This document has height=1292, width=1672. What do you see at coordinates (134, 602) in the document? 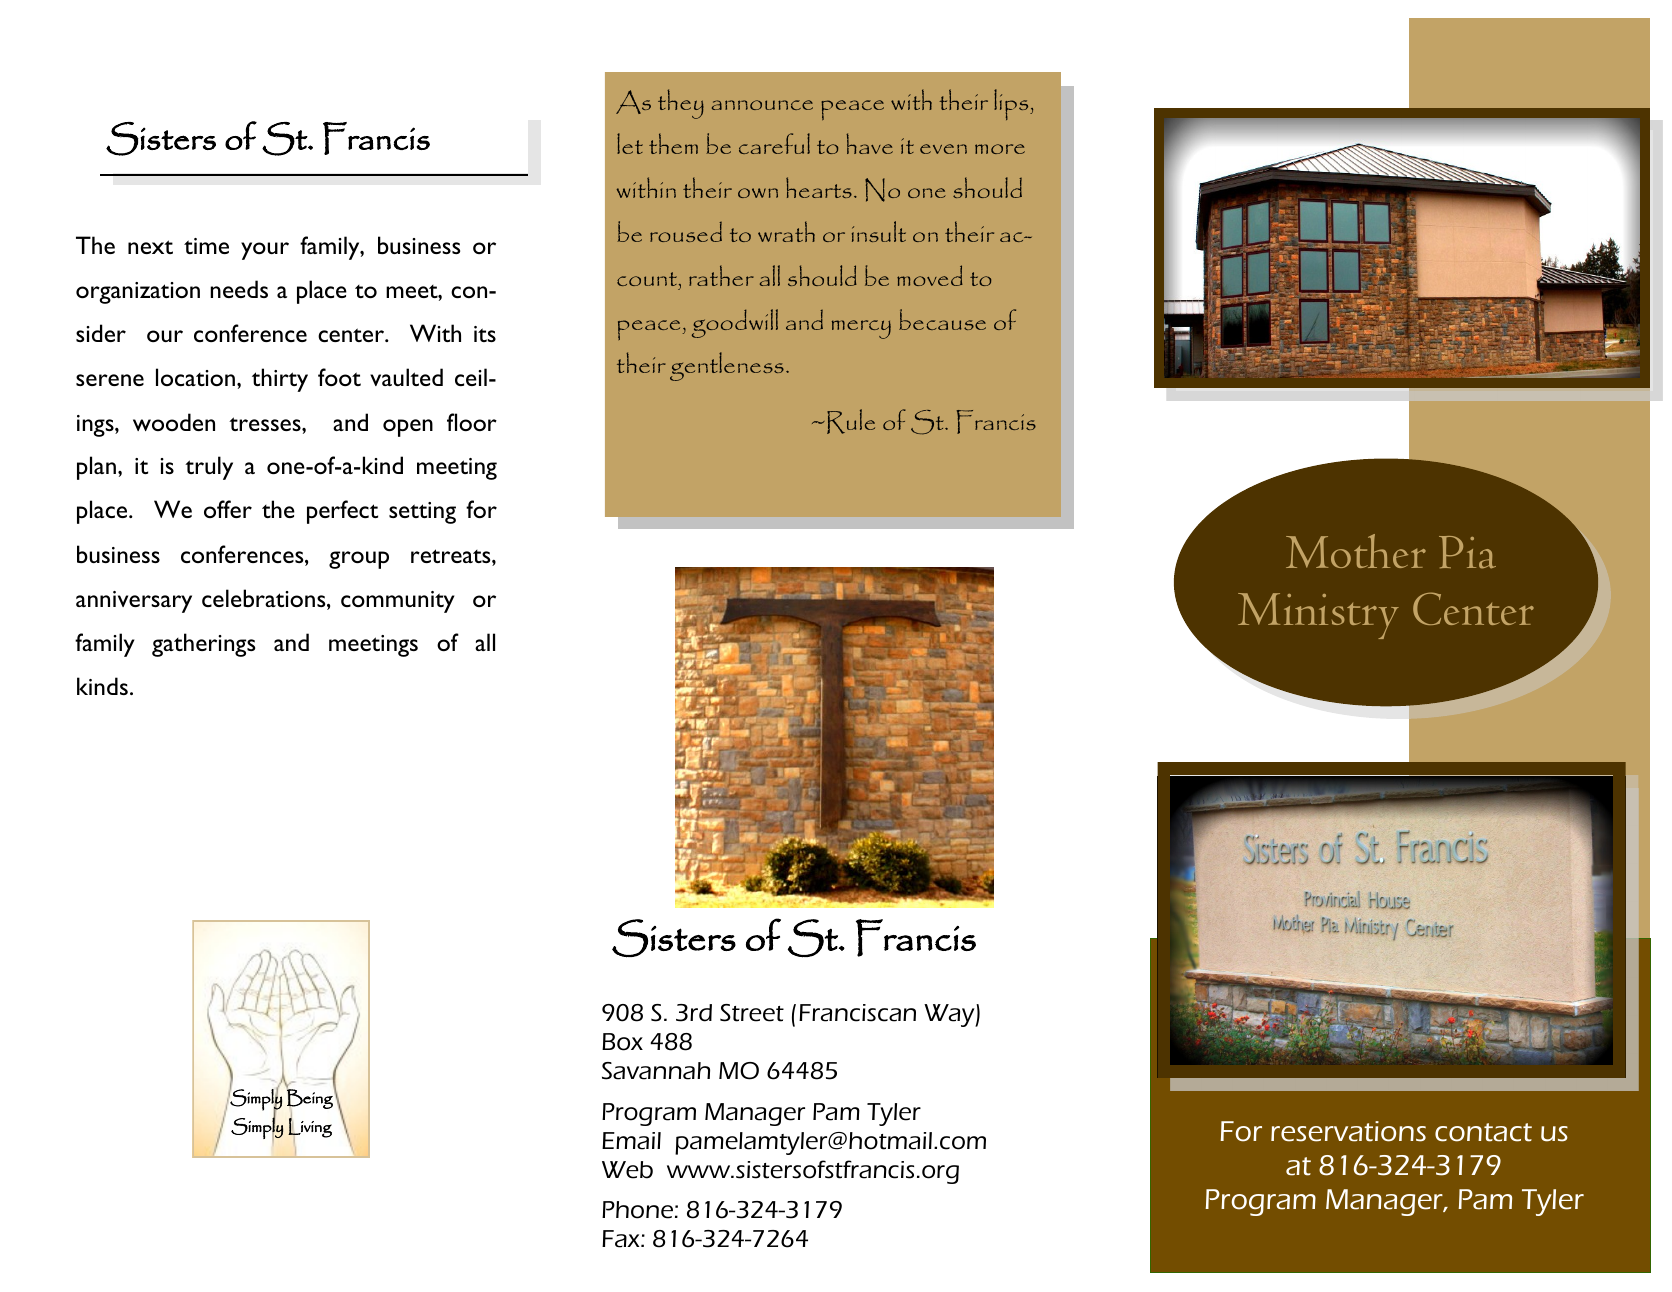
I see `anniversary` at bounding box center [134, 602].
